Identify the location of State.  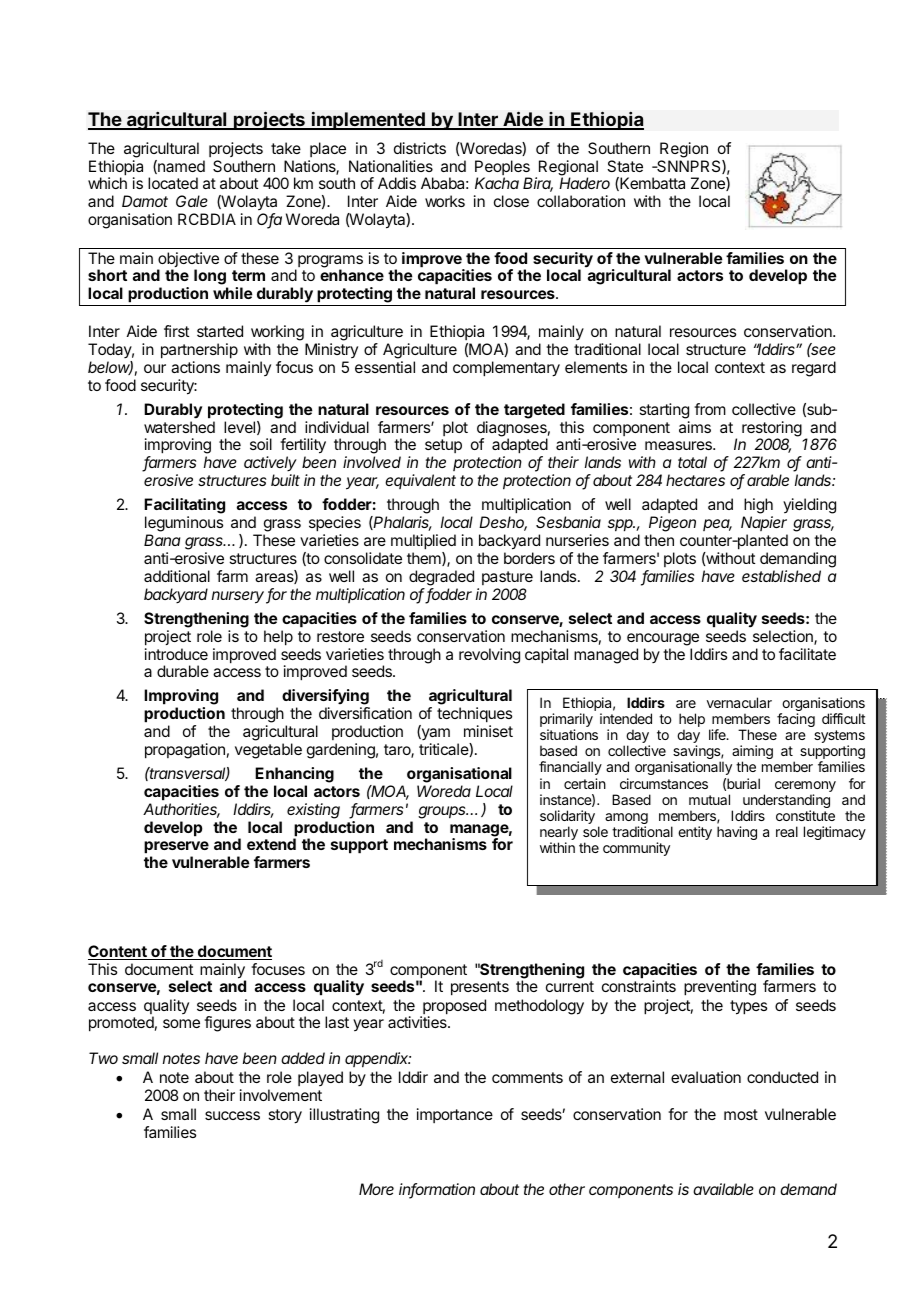
(625, 166).
